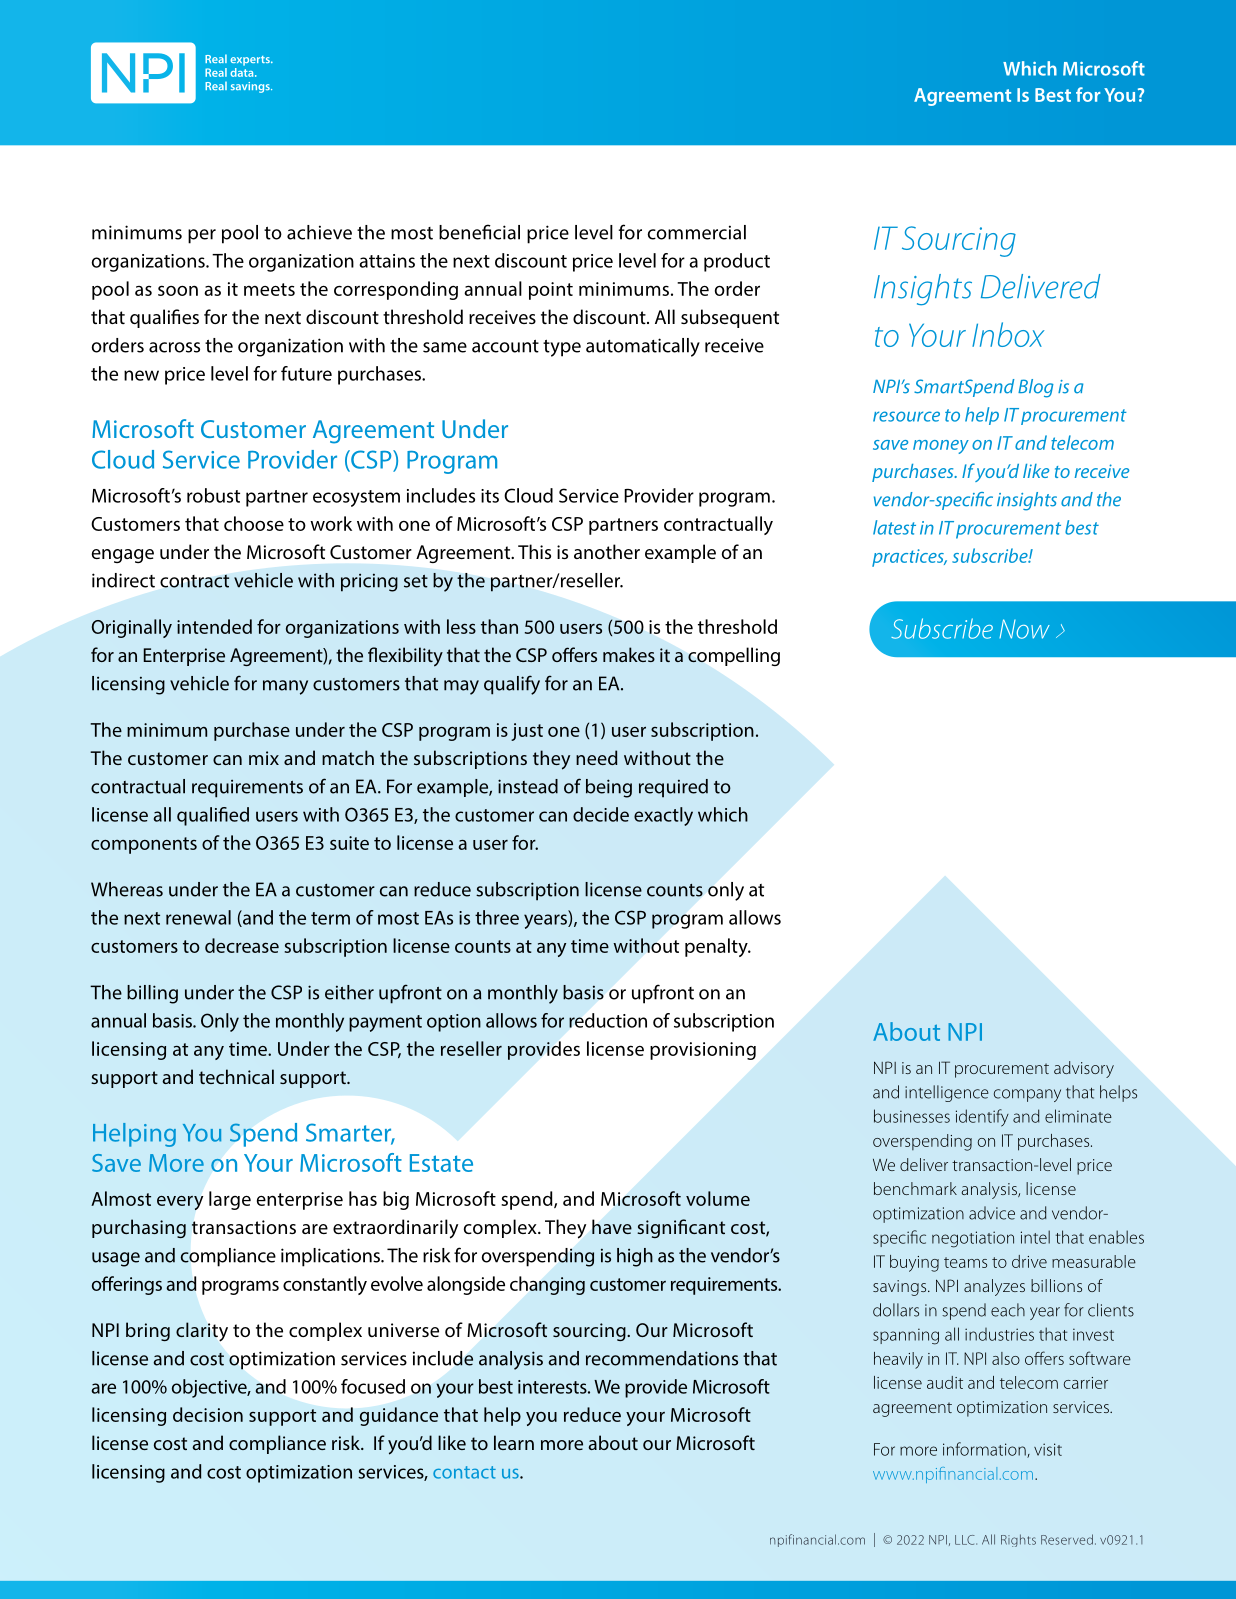 The height and width of the screenshot is (1599, 1236). What do you see at coordinates (198, 917) in the screenshot?
I see `renewal` at bounding box center [198, 917].
